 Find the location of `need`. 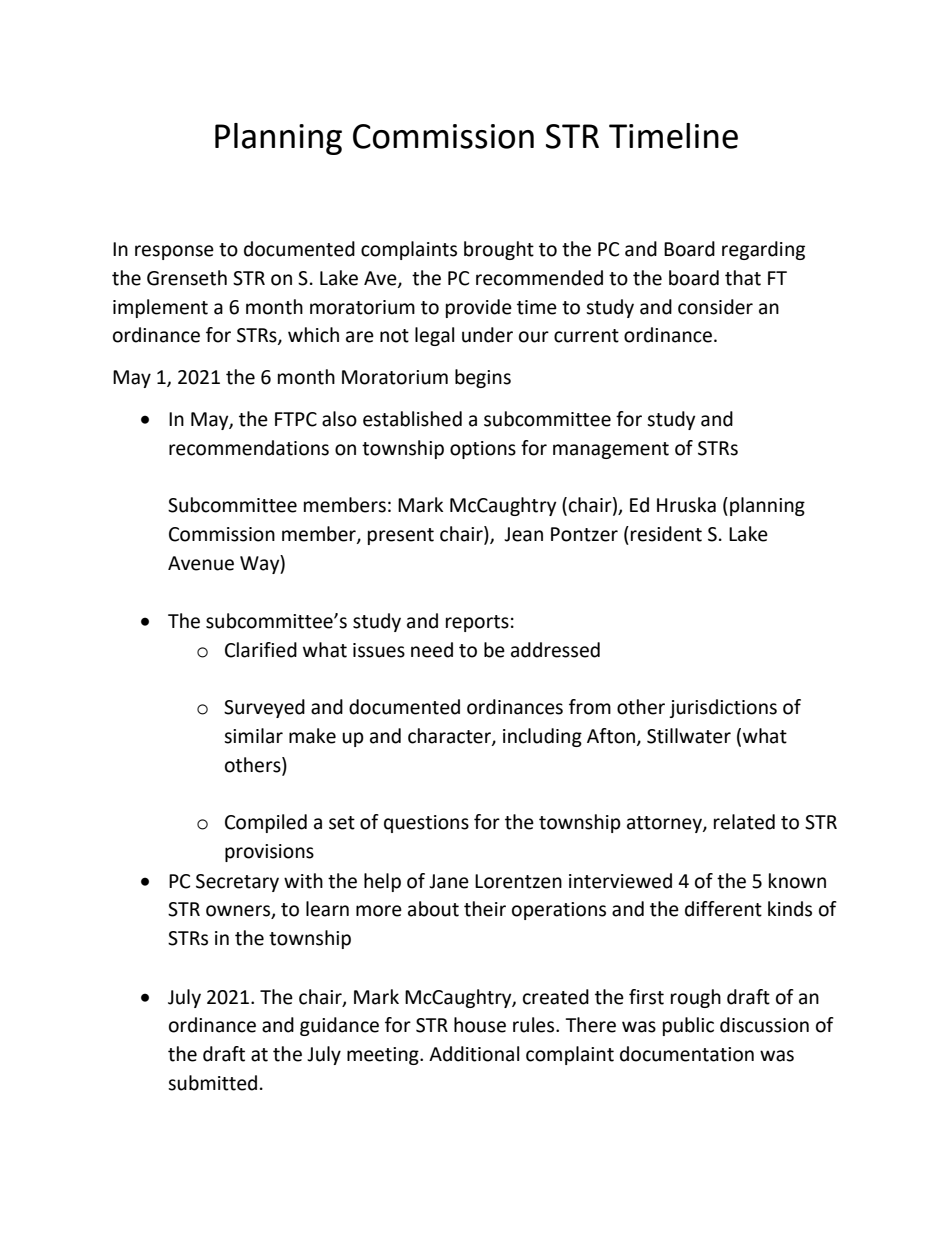

need is located at coordinates (432, 650).
